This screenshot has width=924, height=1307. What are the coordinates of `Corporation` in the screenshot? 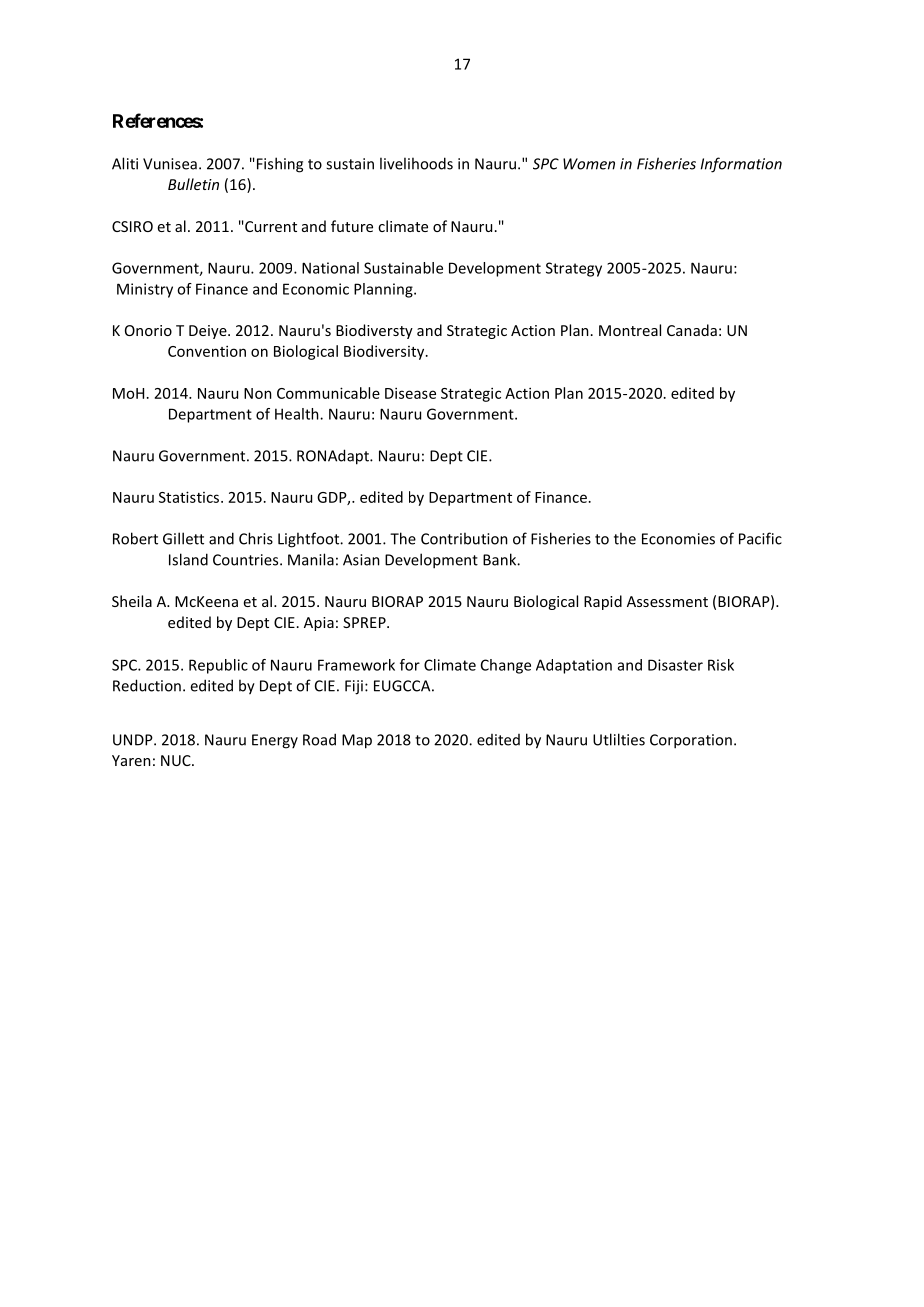 It's located at (691, 741).
